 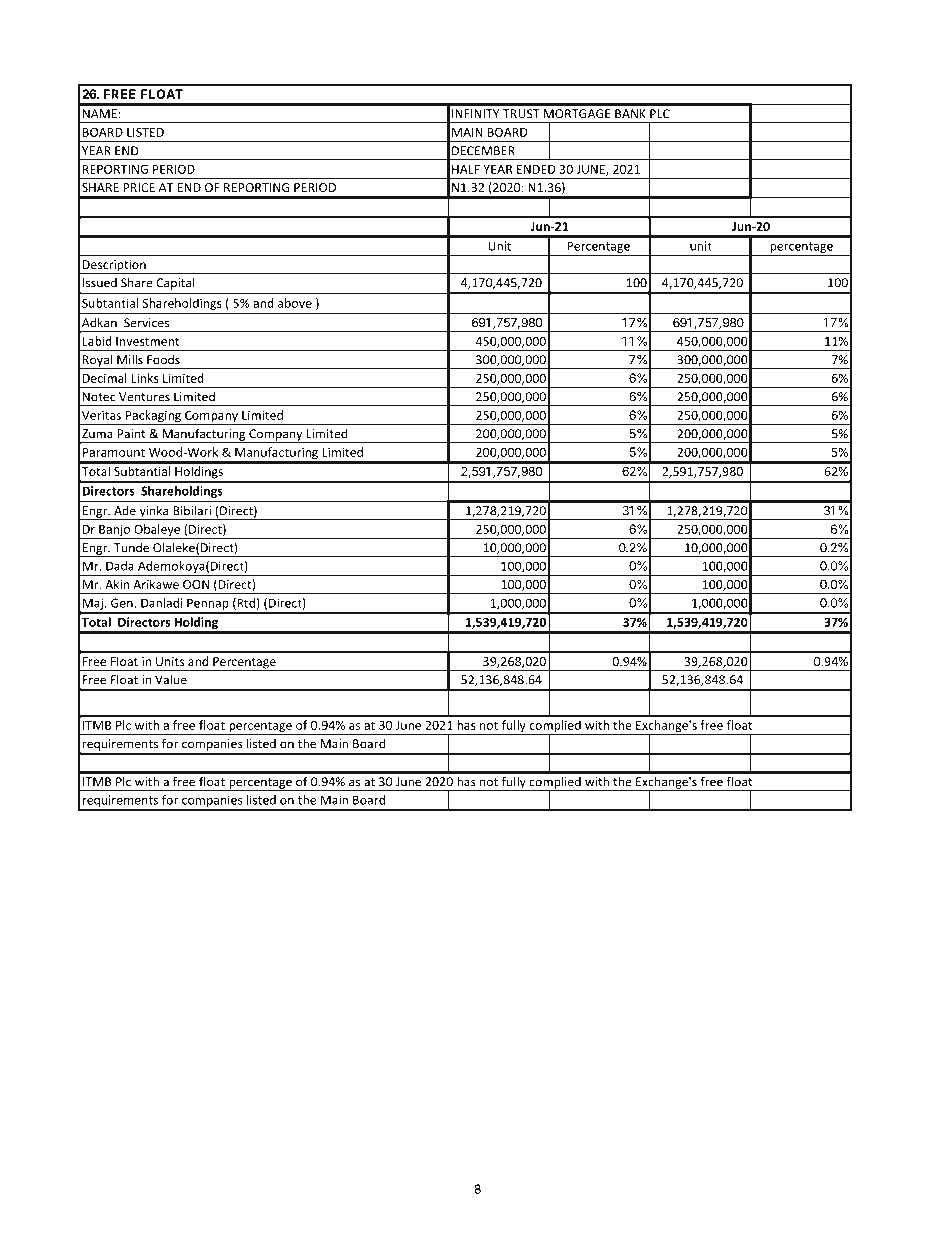 I want to click on DECEMBER, so click(x=483, y=151).
